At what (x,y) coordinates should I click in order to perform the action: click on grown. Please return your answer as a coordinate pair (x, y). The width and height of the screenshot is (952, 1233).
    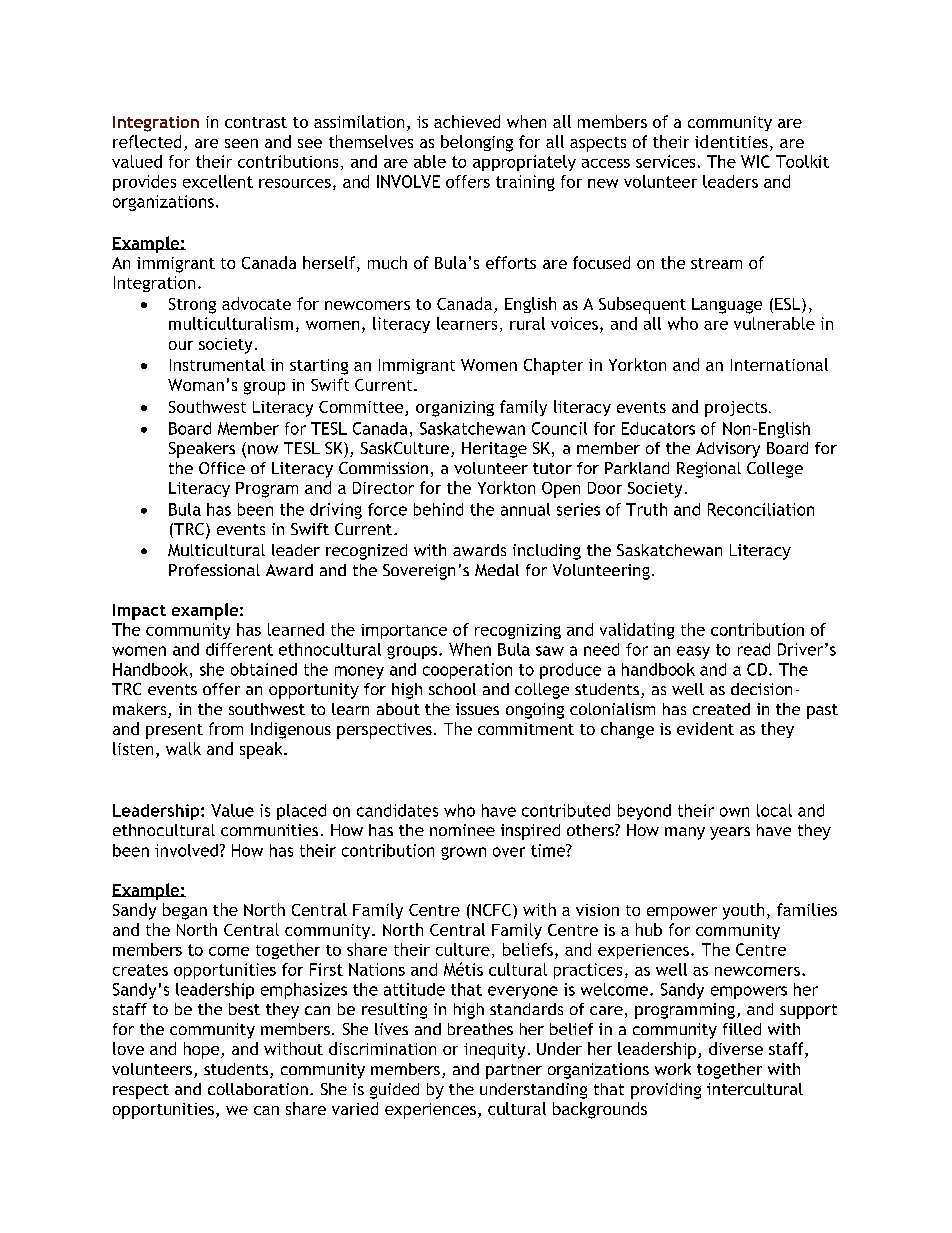
    Looking at the image, I should click on (463, 853).
